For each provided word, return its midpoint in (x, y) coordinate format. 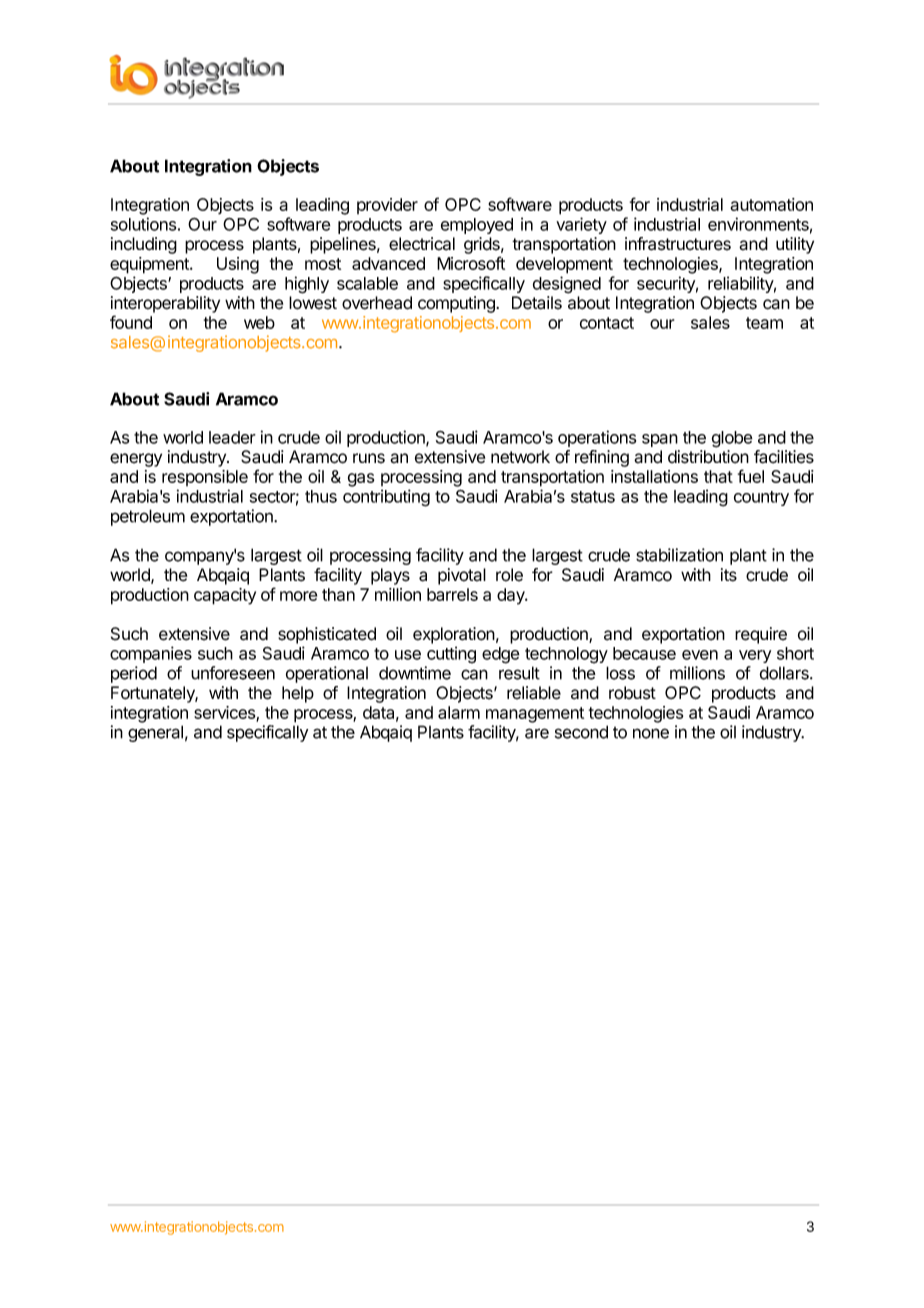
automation (771, 204)
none (651, 733)
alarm (459, 712)
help (298, 694)
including (144, 245)
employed (477, 226)
